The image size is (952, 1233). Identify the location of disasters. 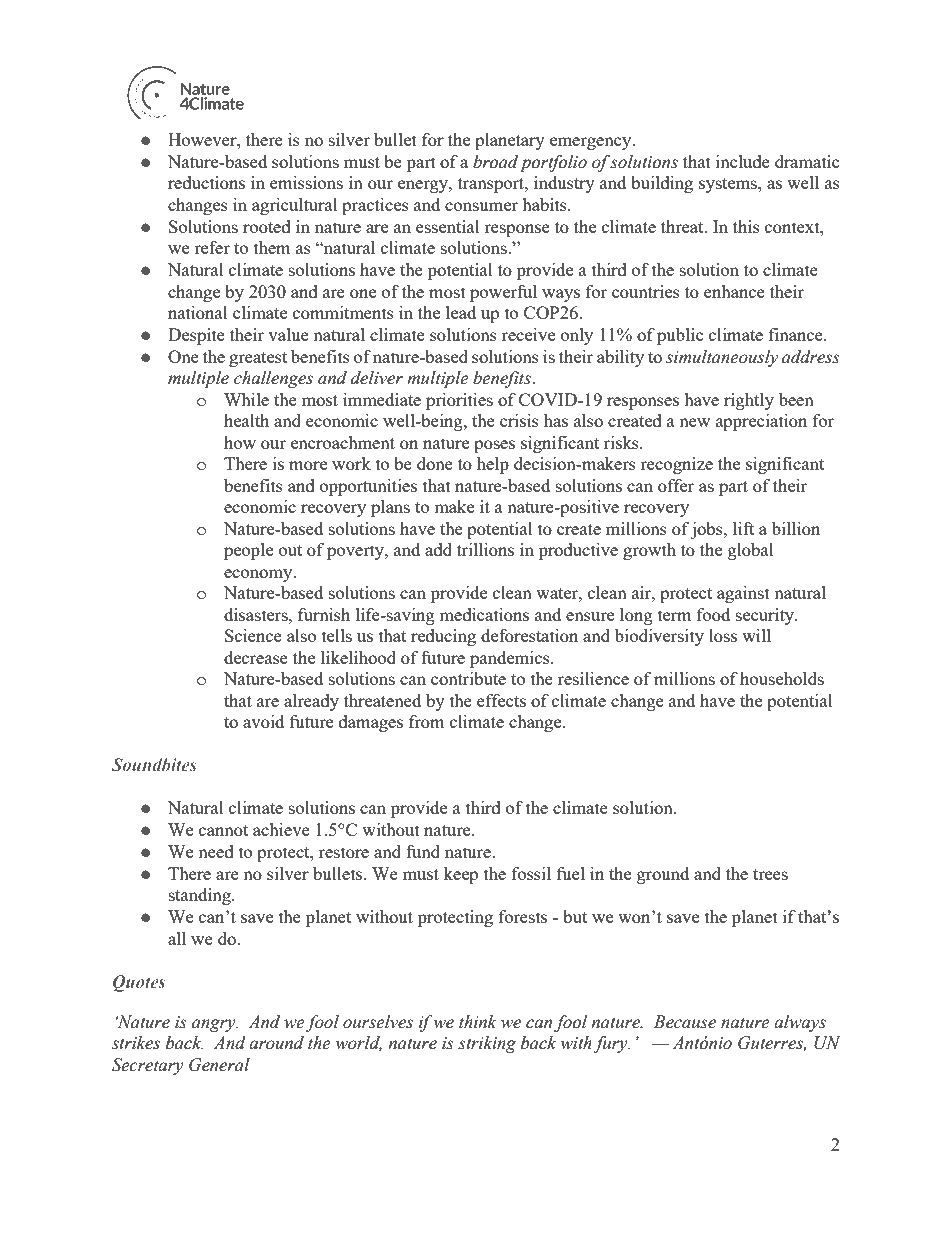
(257, 614).
